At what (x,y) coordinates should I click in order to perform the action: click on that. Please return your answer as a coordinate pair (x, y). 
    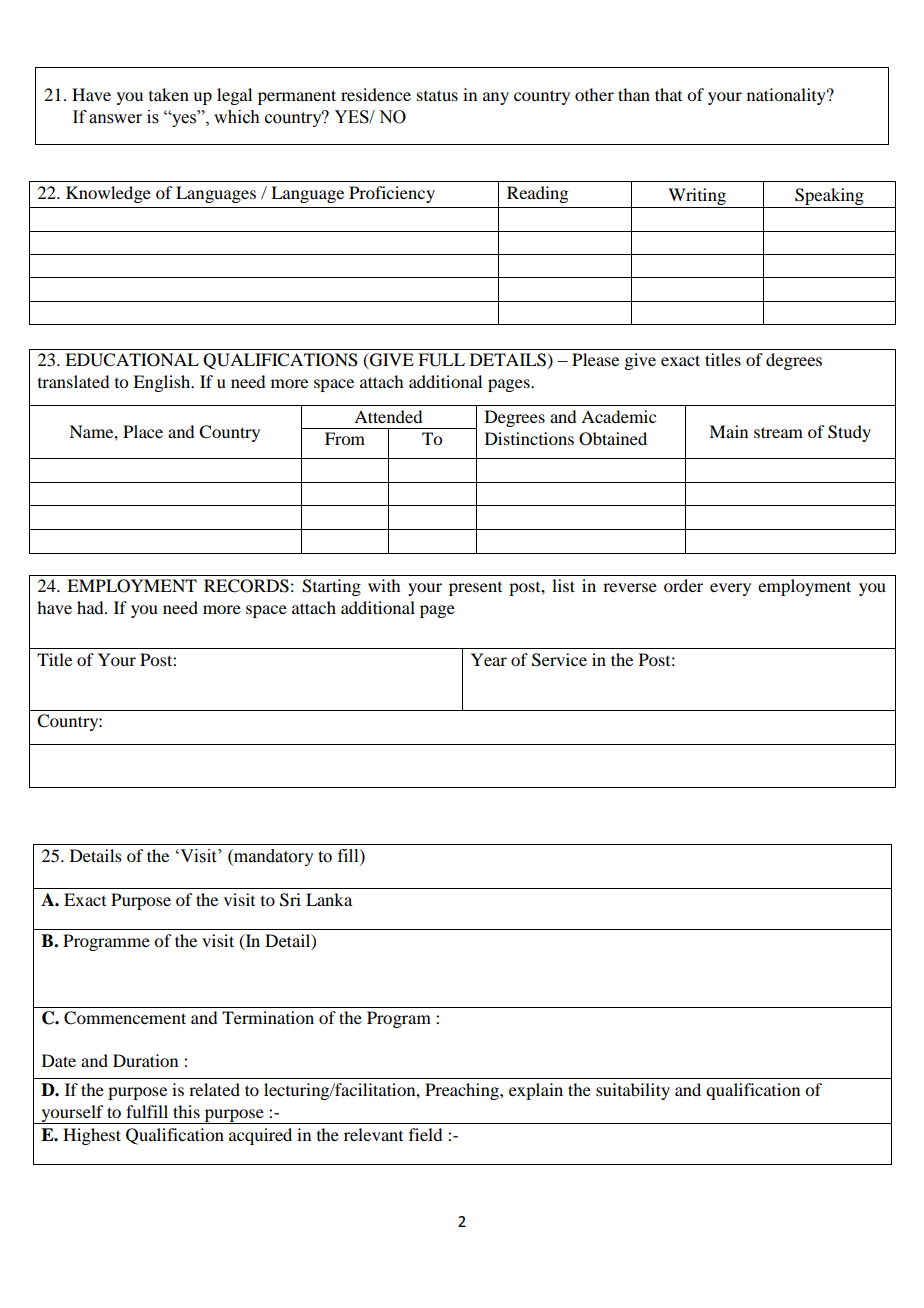
    Looking at the image, I should click on (668, 94).
